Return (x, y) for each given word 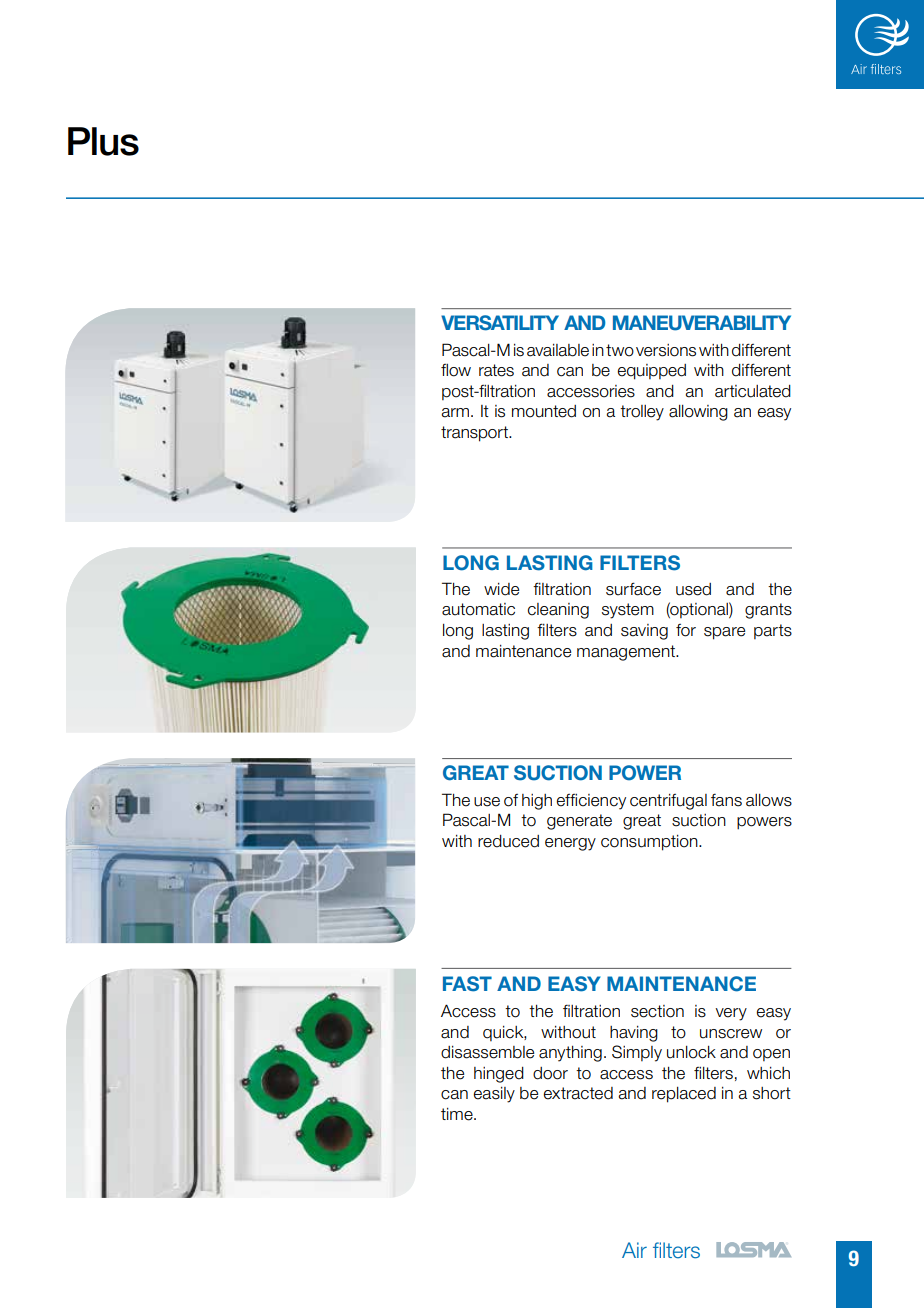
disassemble (487, 1052)
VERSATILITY (500, 323)
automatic (478, 609)
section (657, 1011)
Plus (103, 141)
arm (456, 413)
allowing (698, 413)
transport (475, 434)
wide (501, 589)
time (458, 1114)
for (686, 630)
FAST (467, 984)
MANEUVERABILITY (702, 323)
